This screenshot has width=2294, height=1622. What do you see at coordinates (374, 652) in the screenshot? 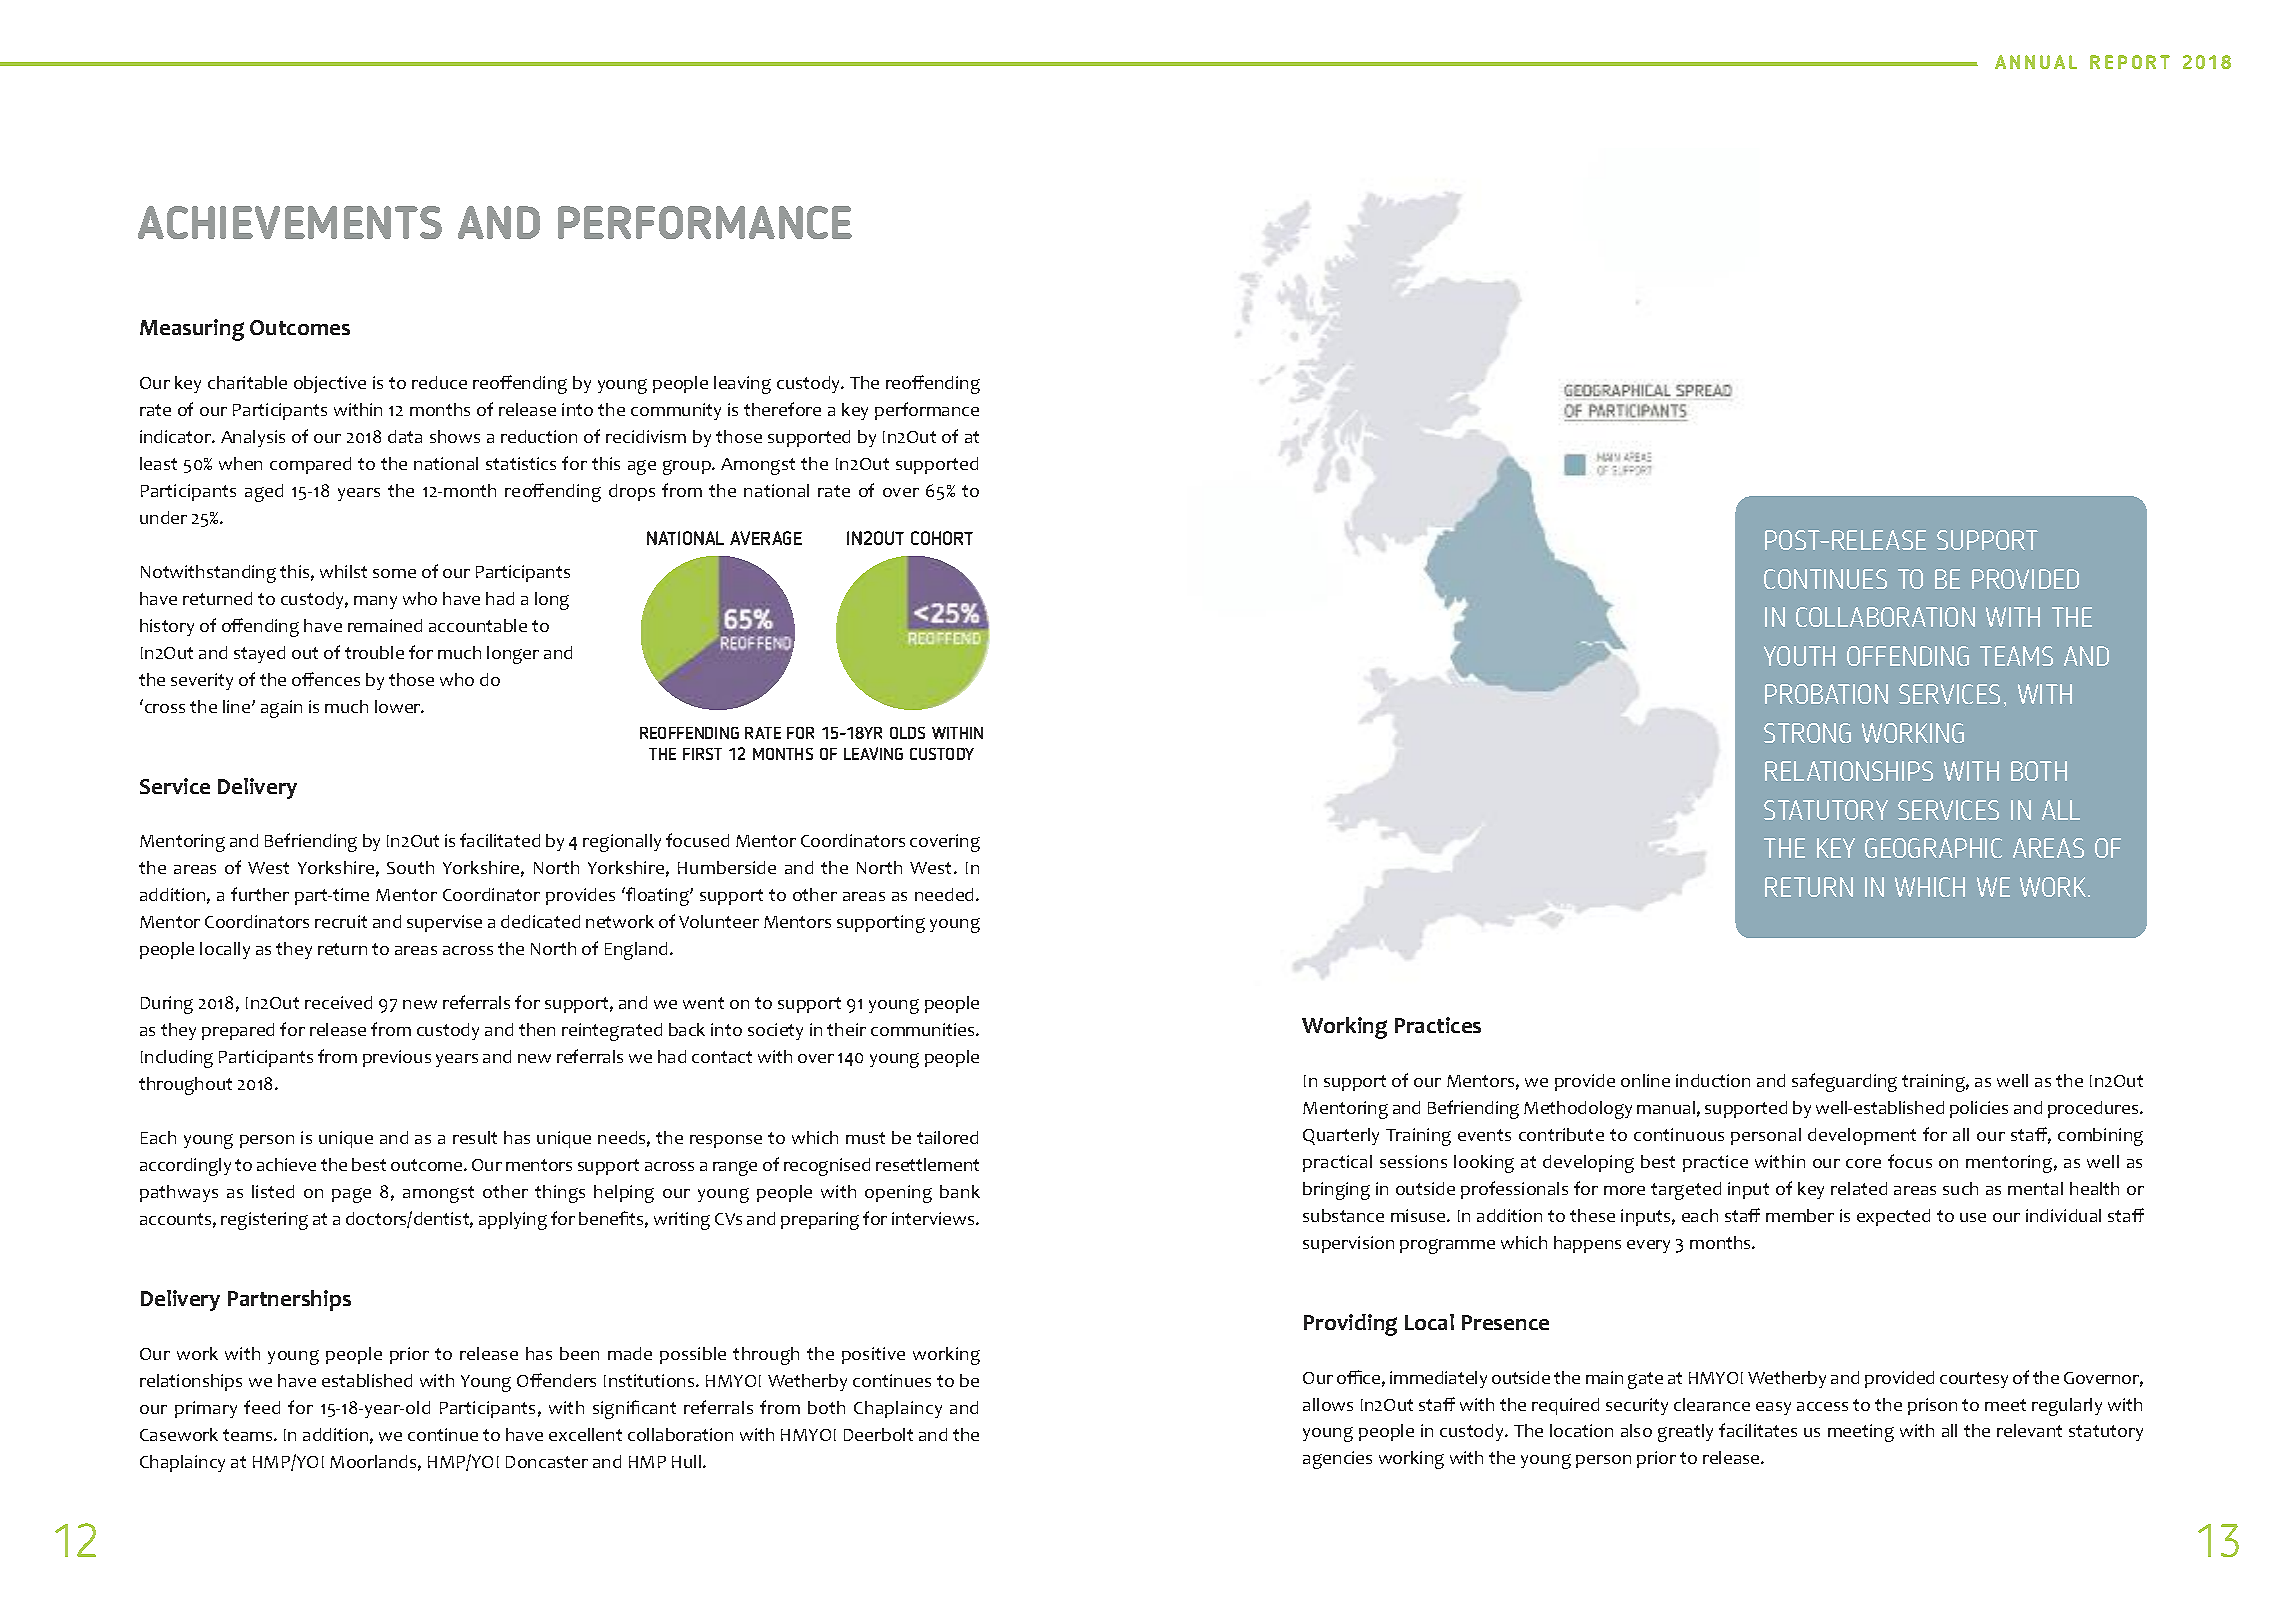
I see `trouble` at bounding box center [374, 652].
